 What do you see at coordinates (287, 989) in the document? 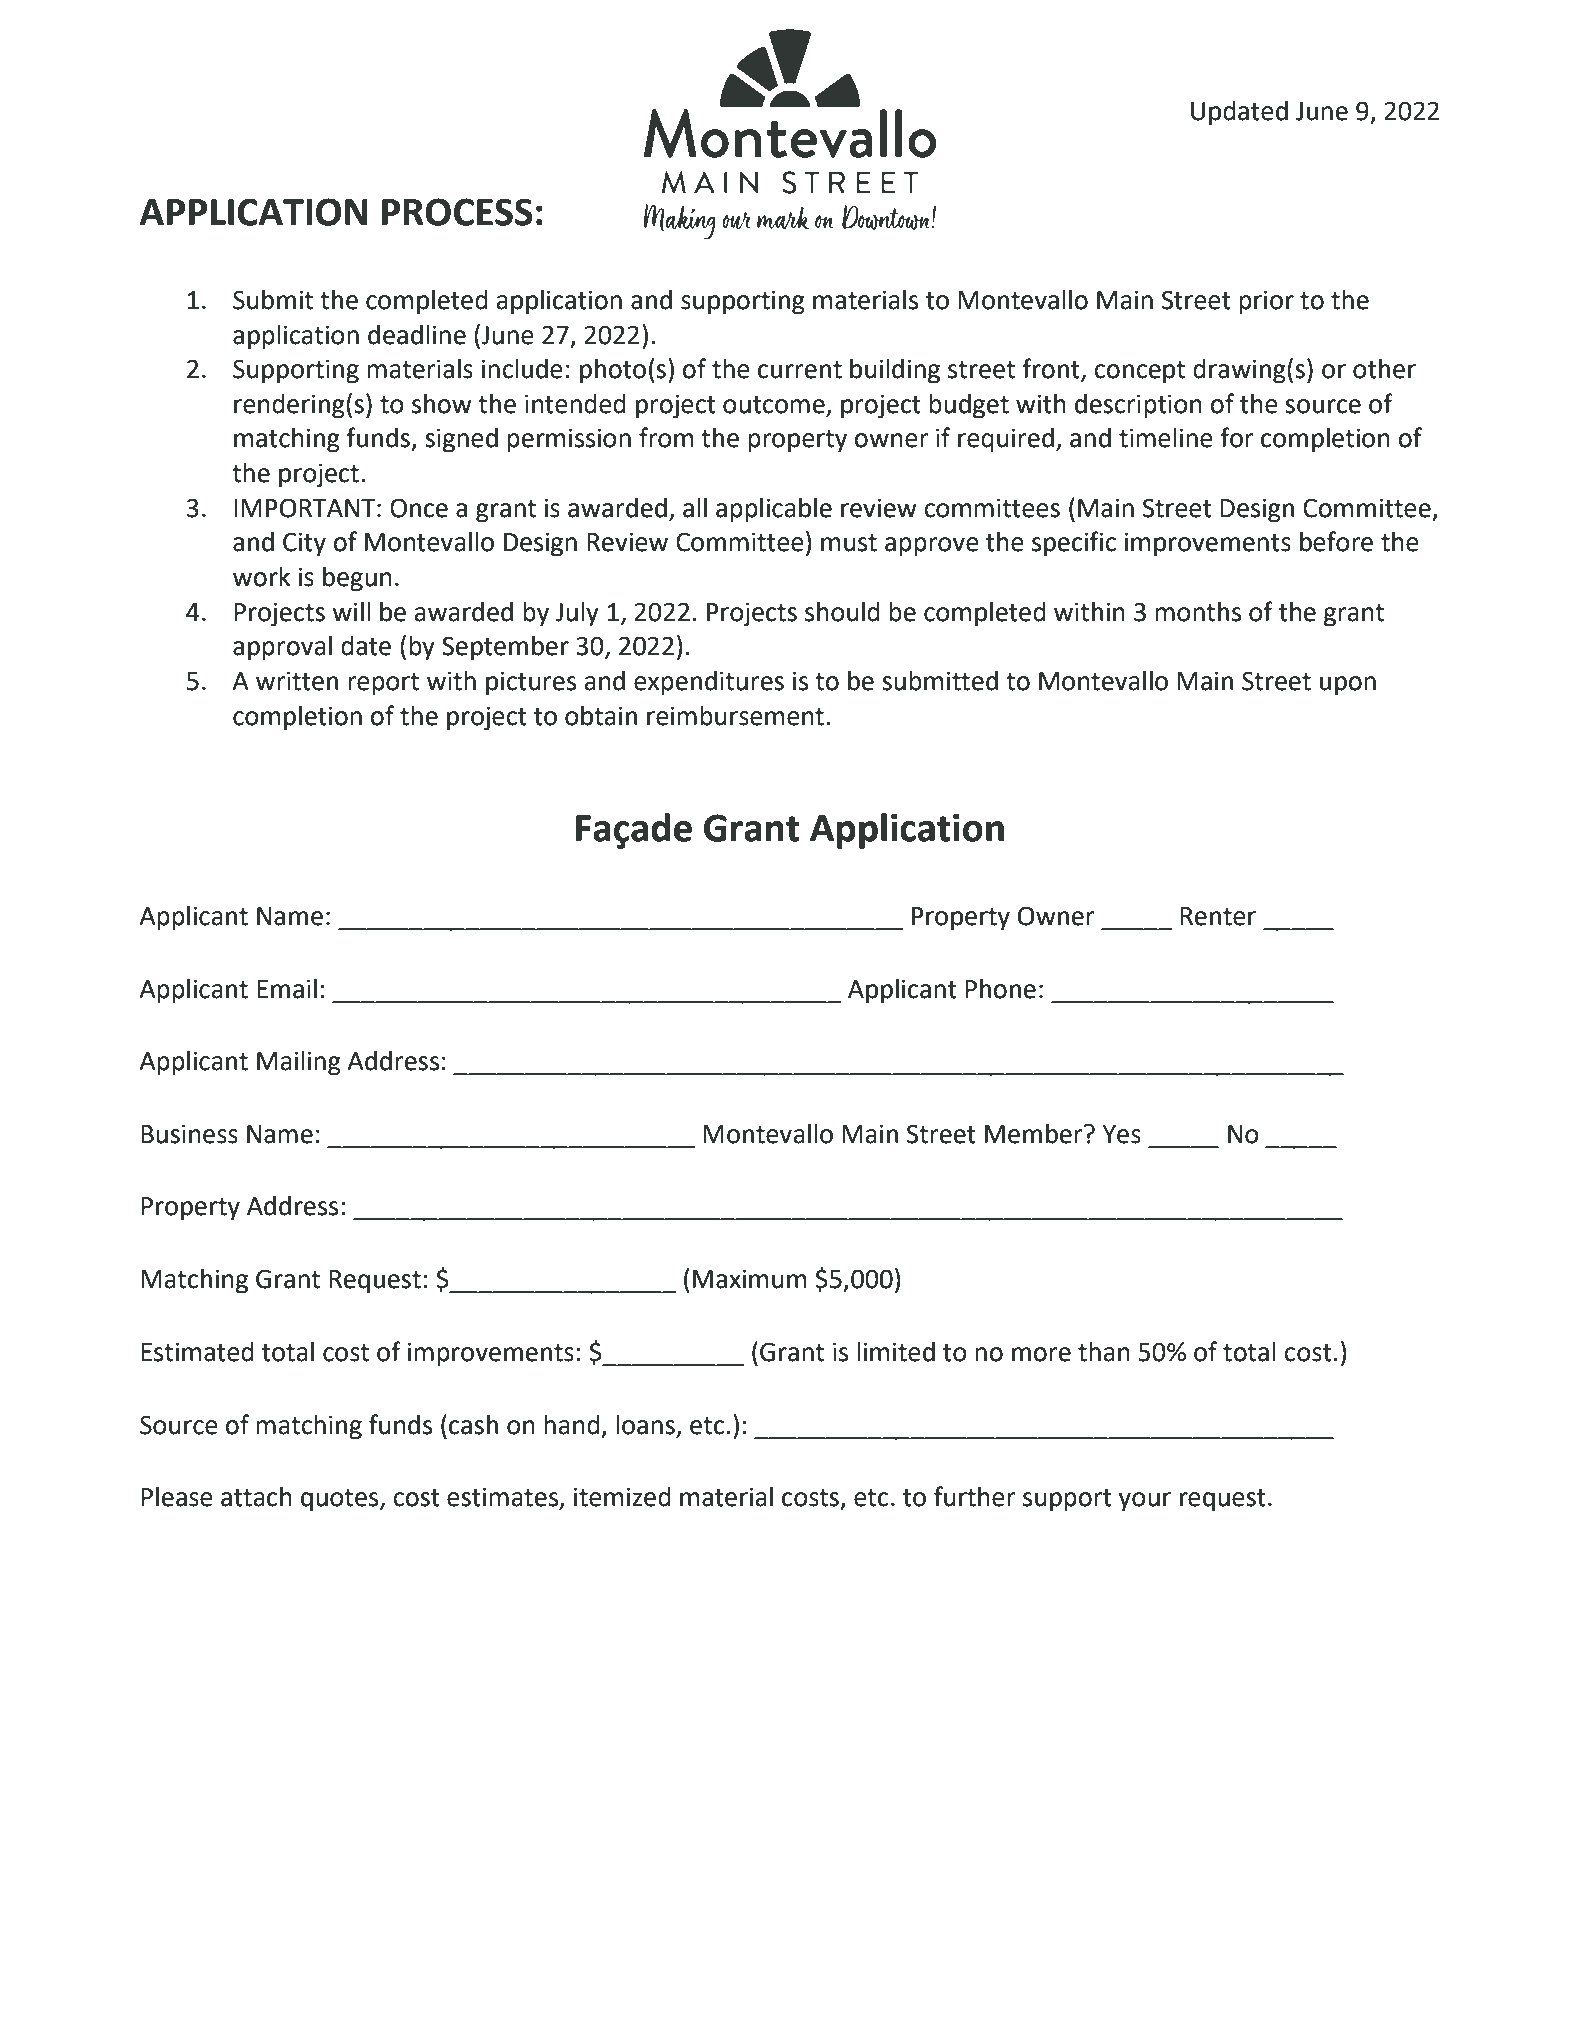
I see `Email` at bounding box center [287, 989].
